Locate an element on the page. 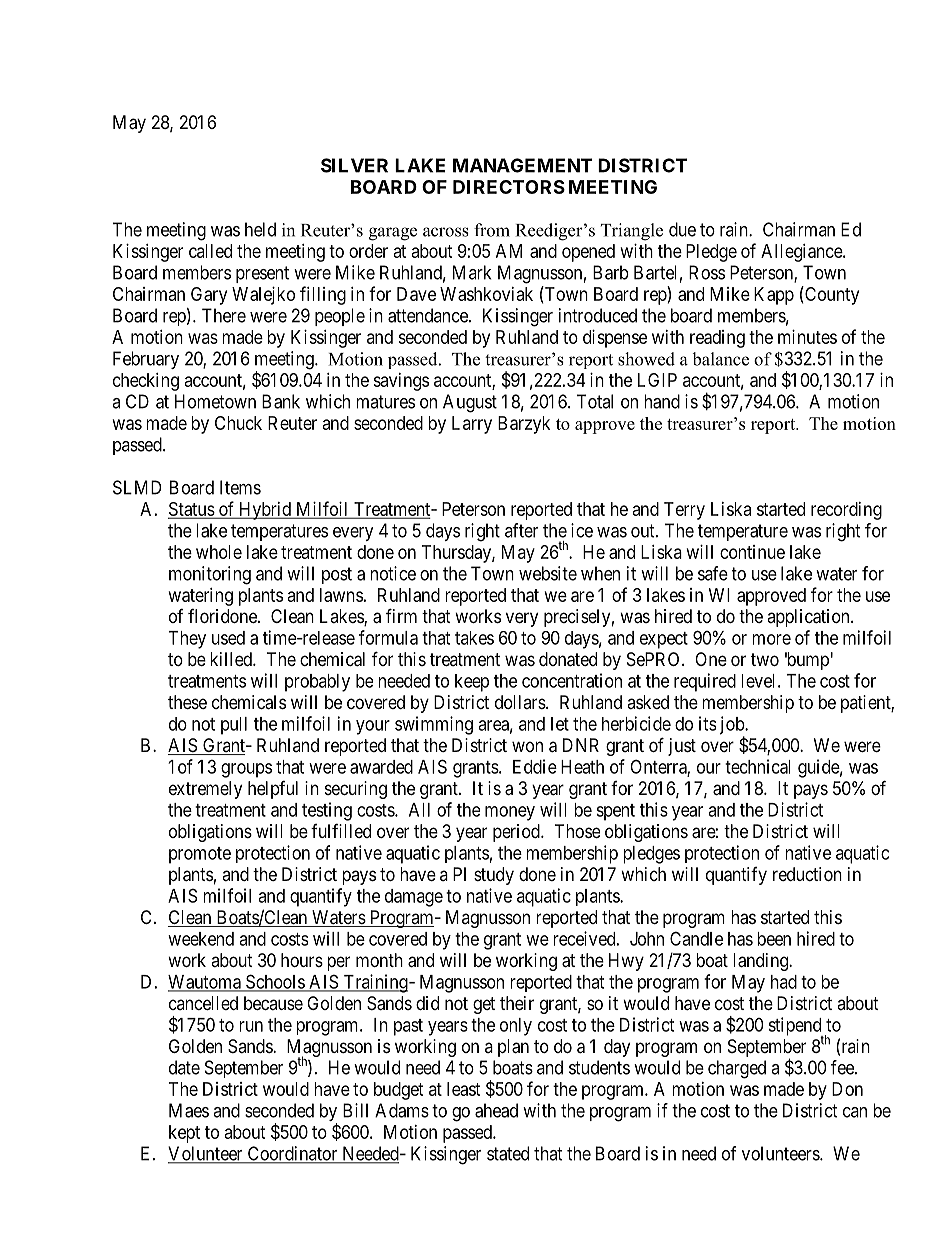  ahead is located at coordinates (496, 1110).
